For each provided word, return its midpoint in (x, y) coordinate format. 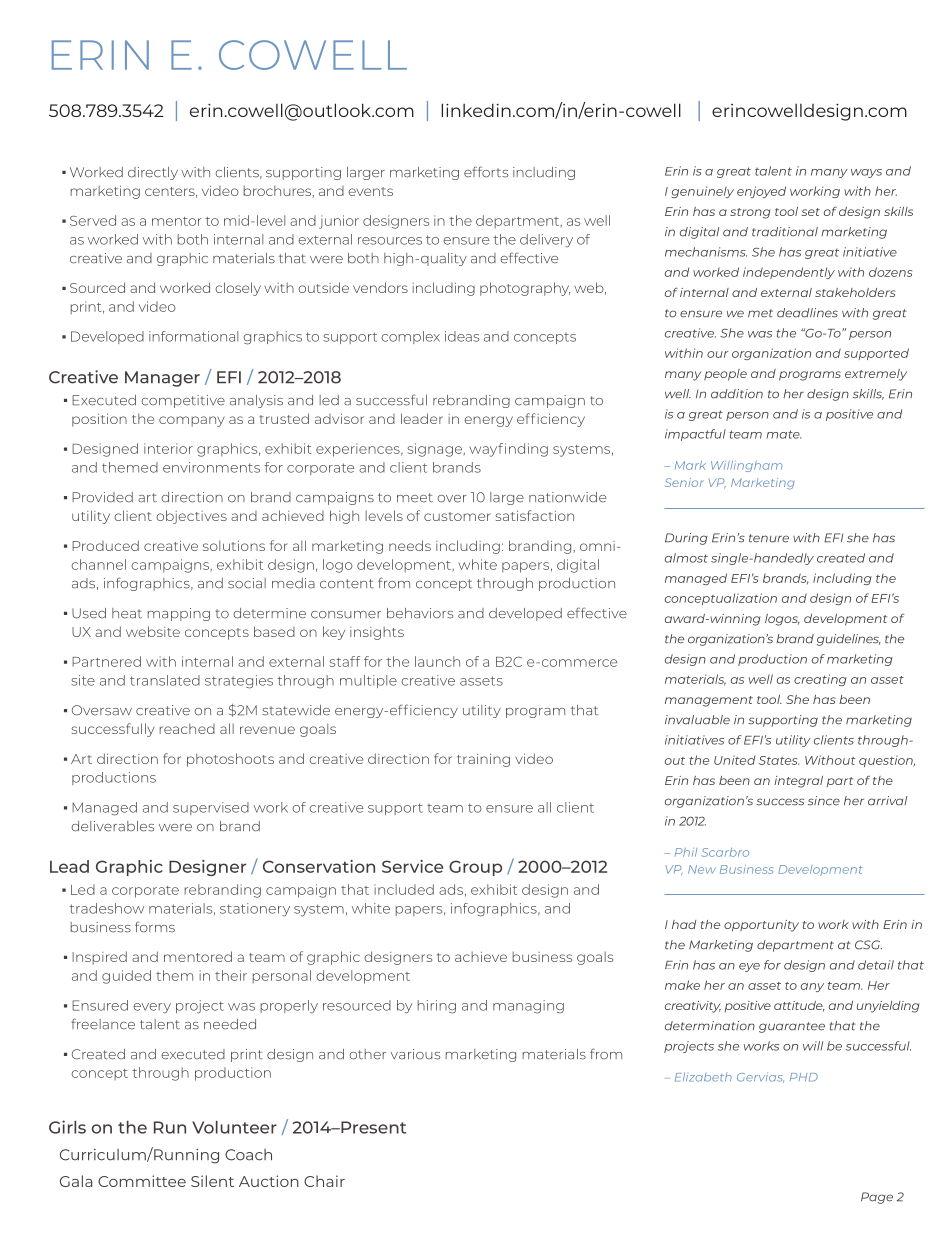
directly (153, 173)
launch (437, 661)
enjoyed (761, 192)
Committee (142, 1181)
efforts (486, 172)
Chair (324, 1181)
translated (165, 680)
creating (820, 680)
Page (877, 1198)
